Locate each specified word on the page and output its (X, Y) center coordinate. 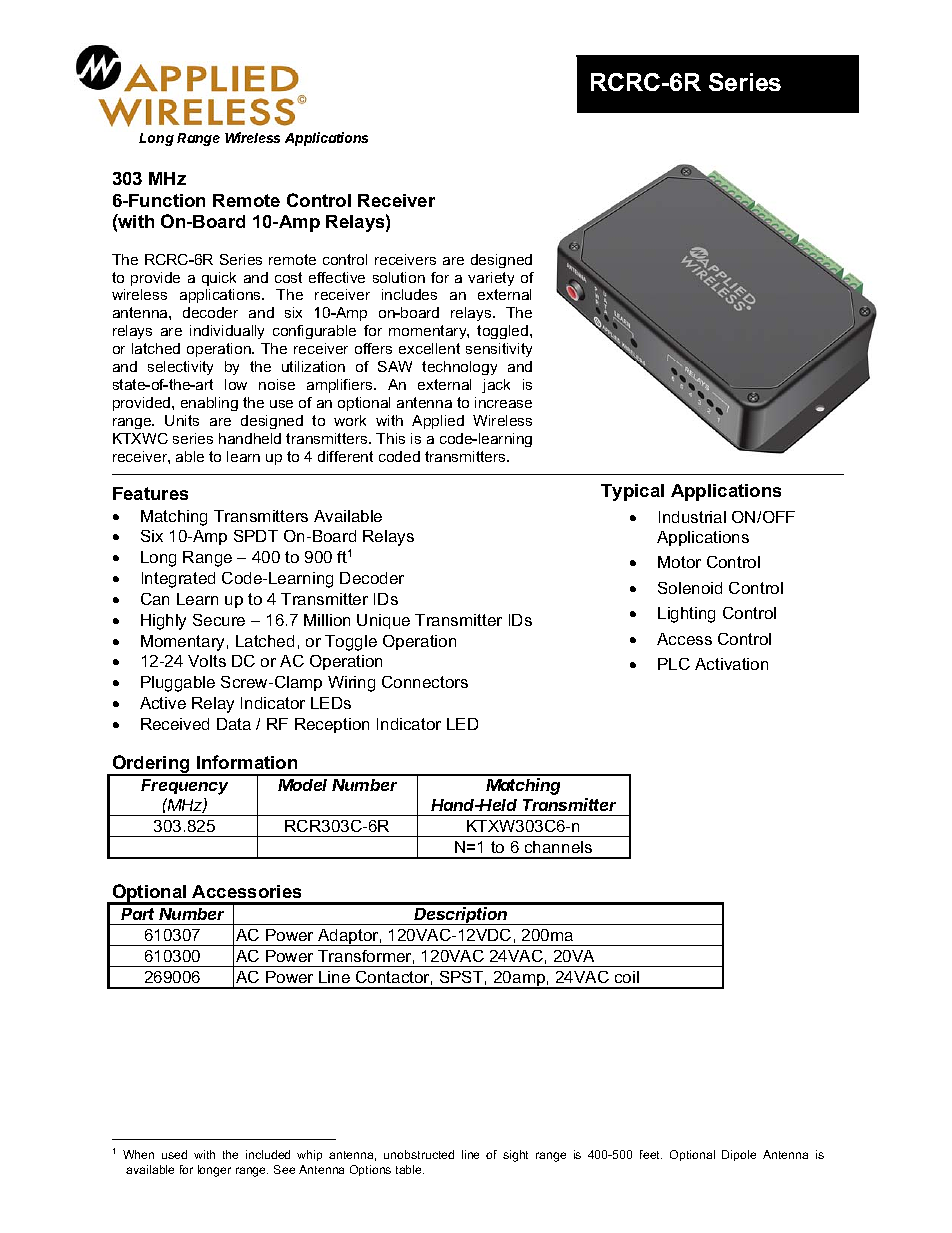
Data (234, 724)
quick (219, 279)
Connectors (425, 682)
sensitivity (499, 350)
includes (409, 294)
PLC (674, 664)
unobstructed (419, 1154)
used (174, 1154)
